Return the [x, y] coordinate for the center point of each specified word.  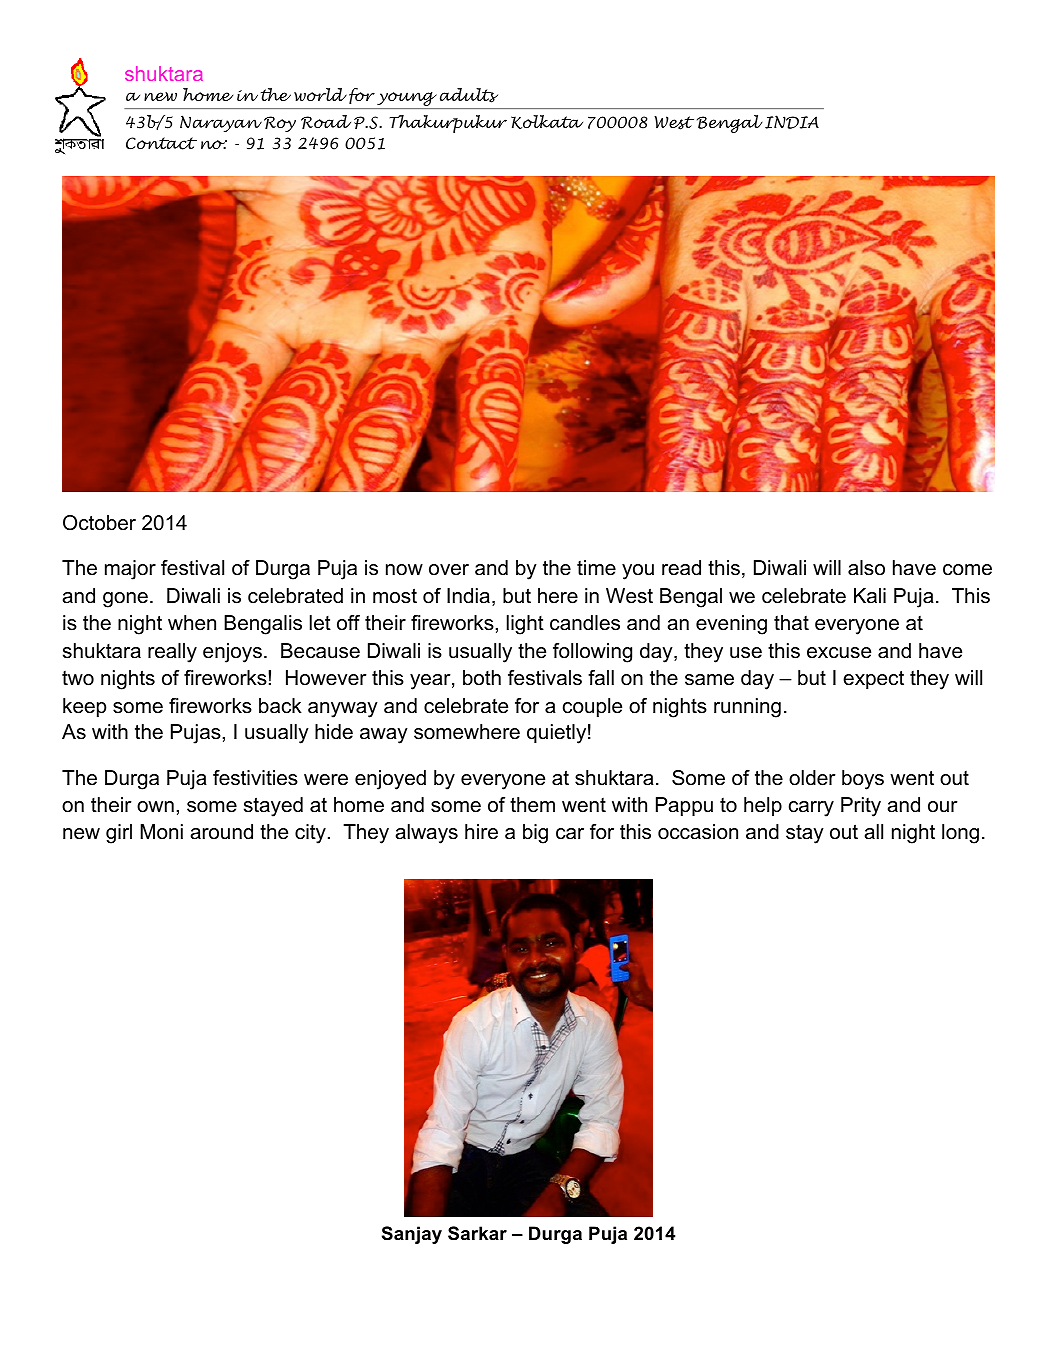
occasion [698, 832]
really [172, 653]
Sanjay [412, 1235]
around [222, 832]
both [482, 678]
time [596, 568]
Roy [280, 124]
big [535, 834]
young [407, 100]
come [967, 570]
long [960, 834]
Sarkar [477, 1233]
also [866, 568]
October [99, 523]
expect [873, 679]
